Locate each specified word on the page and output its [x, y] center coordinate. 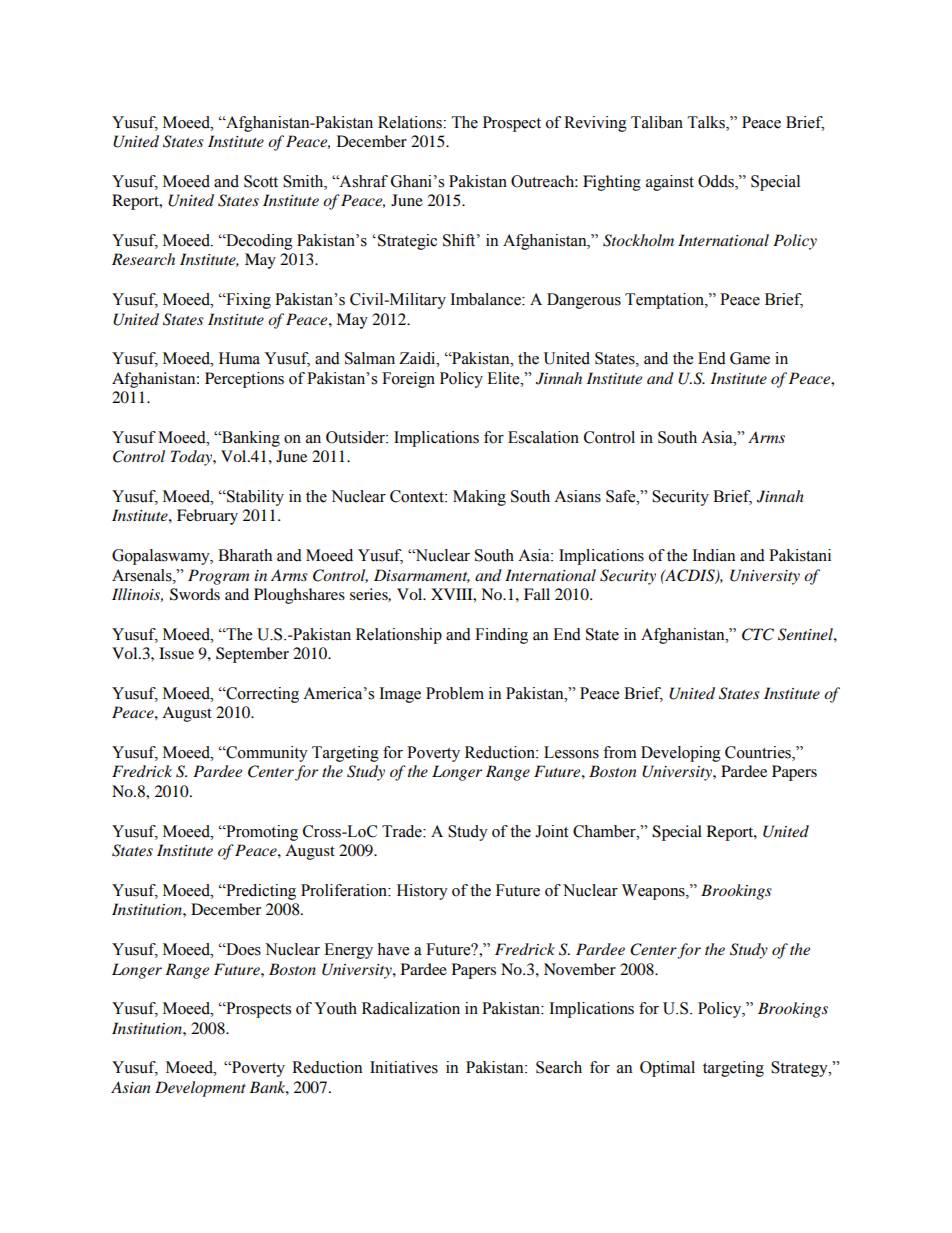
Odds [717, 181]
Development [200, 1089]
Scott [261, 181]
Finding [501, 636]
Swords [195, 594]
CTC [758, 634]
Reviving [595, 124]
